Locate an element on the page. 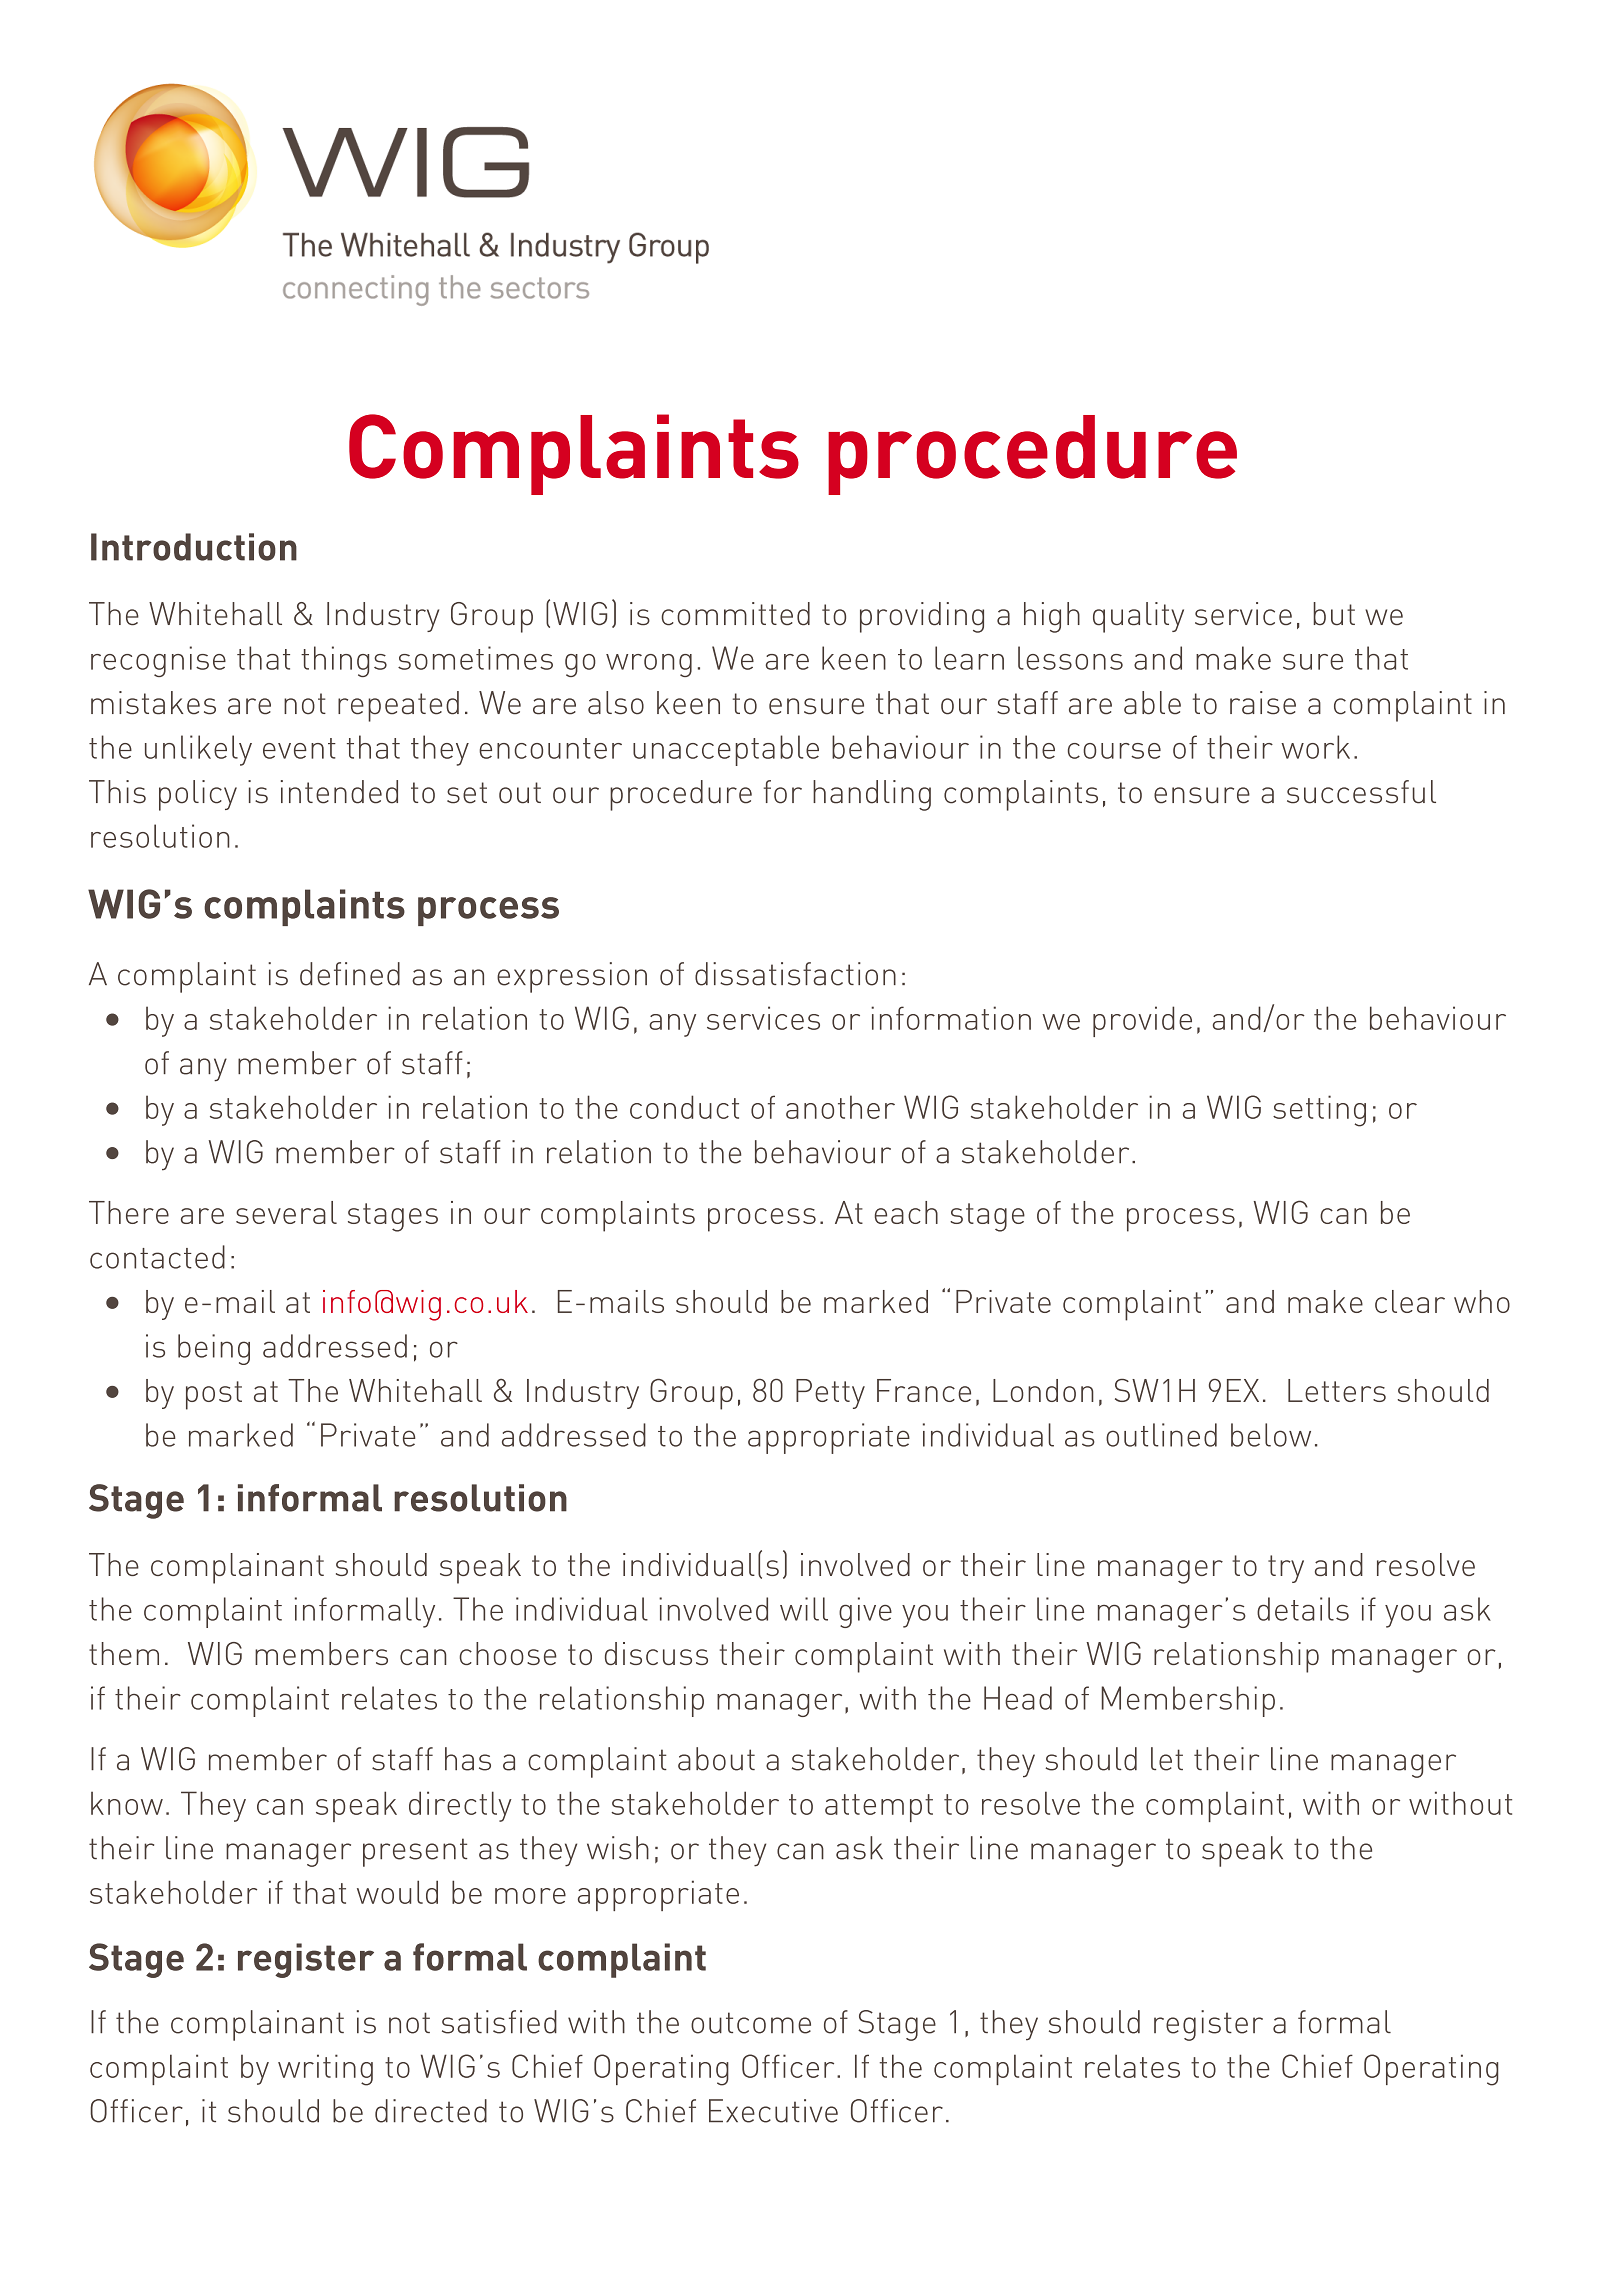  details is located at coordinates (1303, 1609).
